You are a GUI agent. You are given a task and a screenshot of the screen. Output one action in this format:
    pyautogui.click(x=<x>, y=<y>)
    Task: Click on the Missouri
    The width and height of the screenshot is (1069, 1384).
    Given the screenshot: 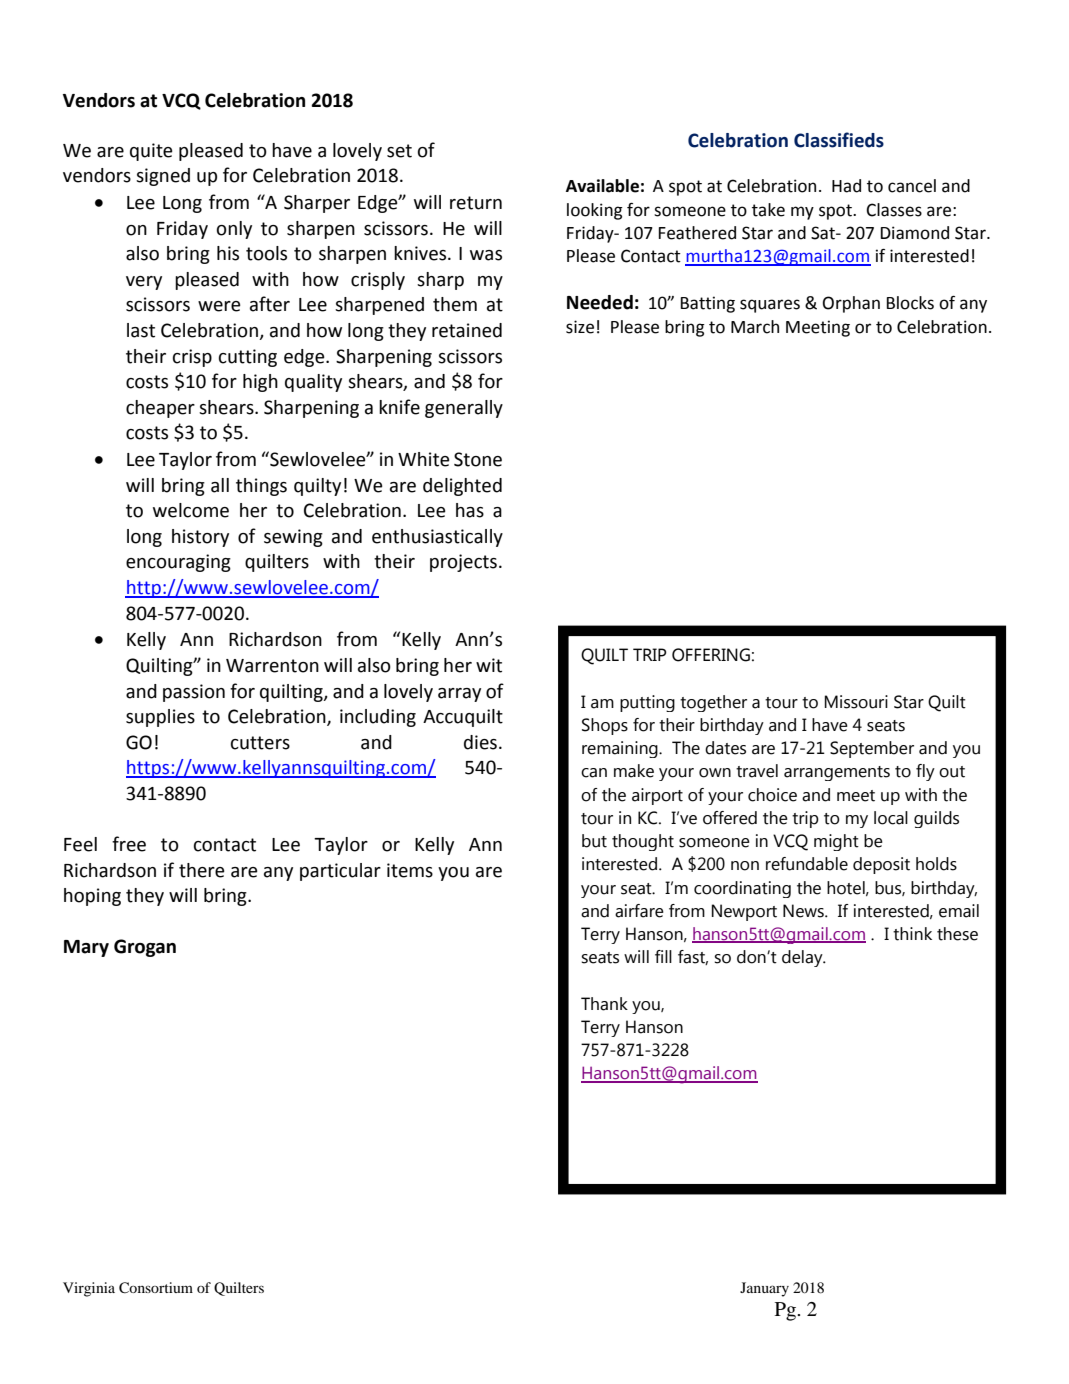 What is the action you would take?
    pyautogui.click(x=856, y=702)
